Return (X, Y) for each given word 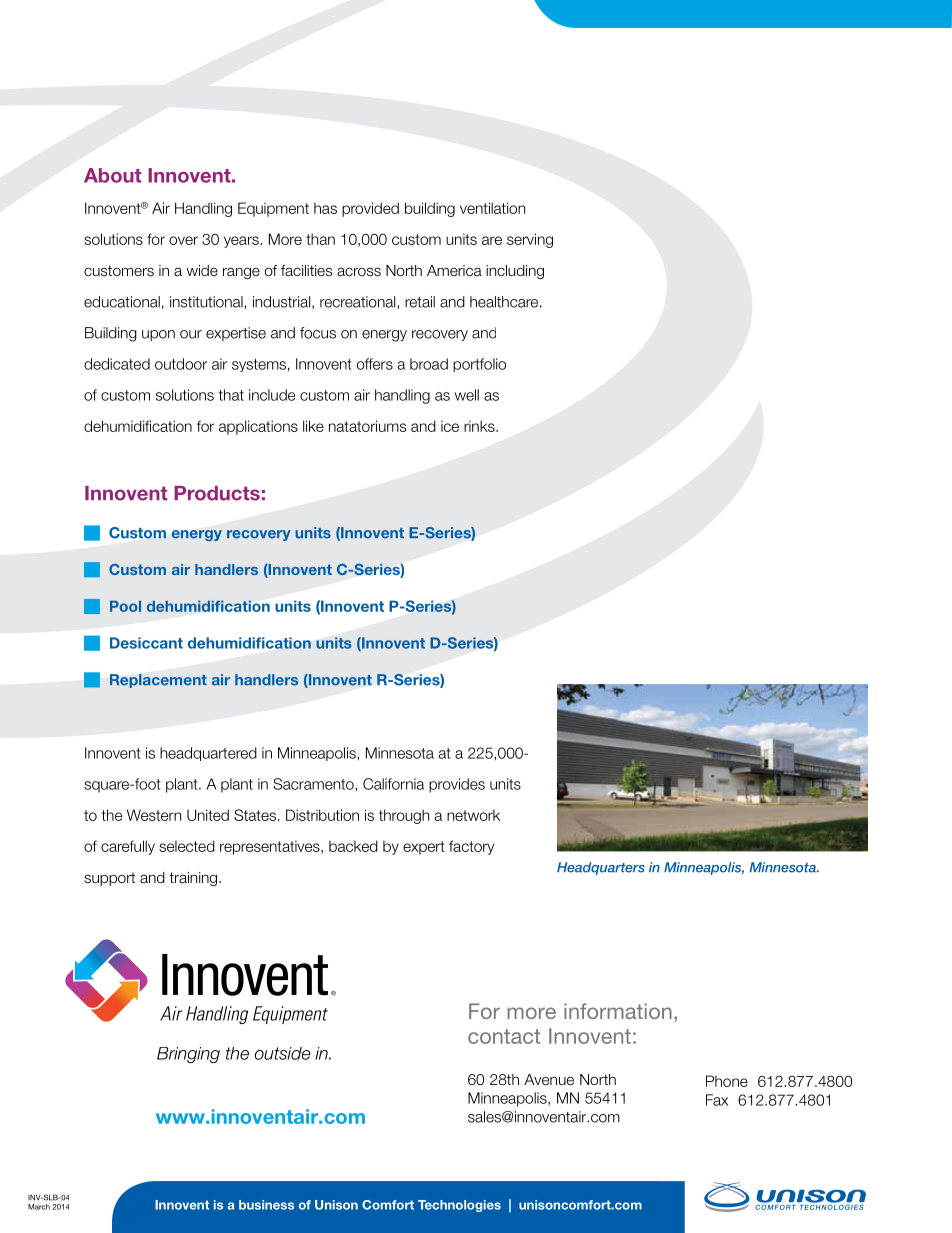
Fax (717, 1100)
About (113, 175)
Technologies (459, 1206)
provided (370, 209)
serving (530, 240)
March (39, 1207)
